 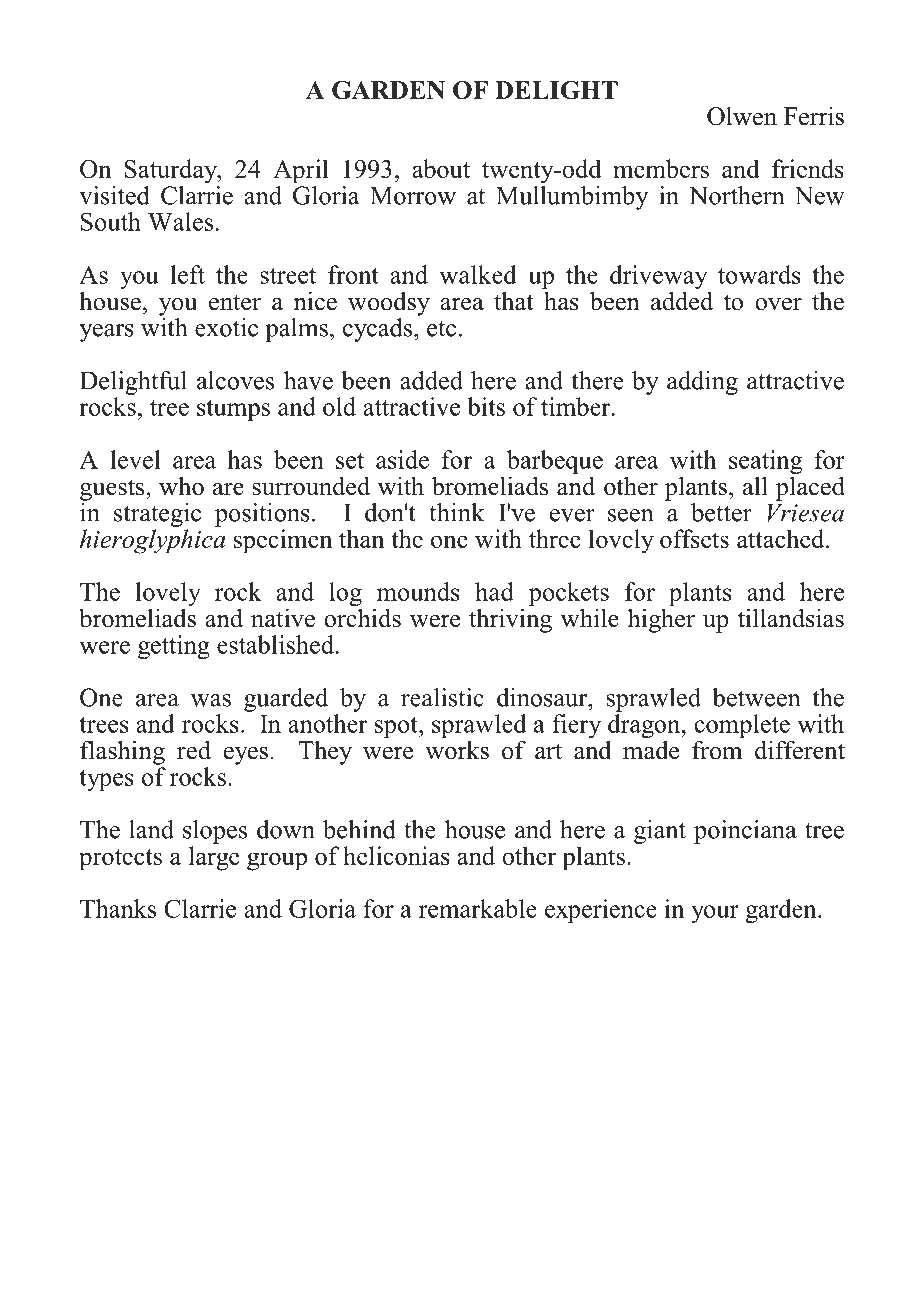 I want to click on Olwen, so click(x=742, y=116).
